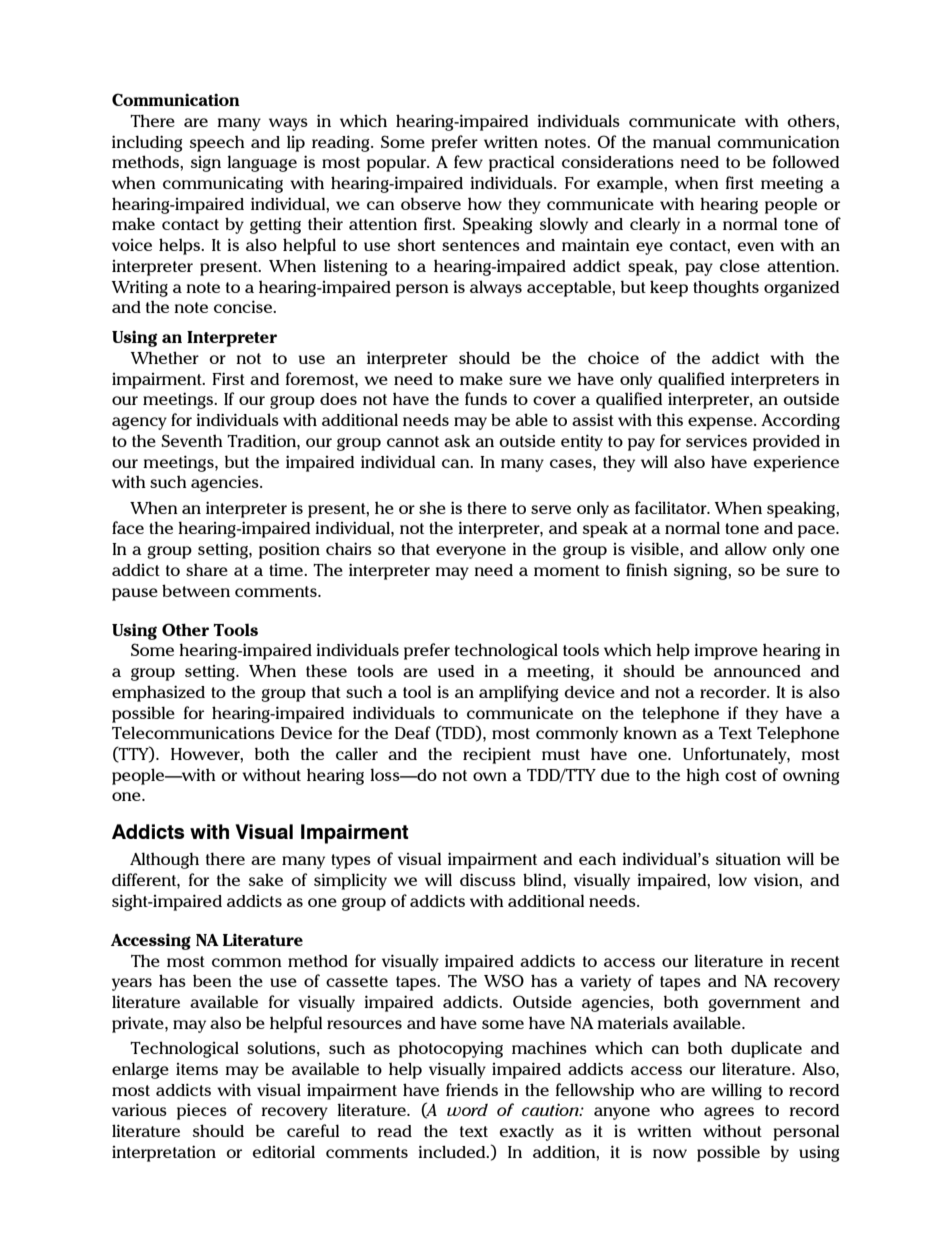 The height and width of the image is (1233, 952). What do you see at coordinates (682, 142) in the image?
I see `manual` at bounding box center [682, 142].
